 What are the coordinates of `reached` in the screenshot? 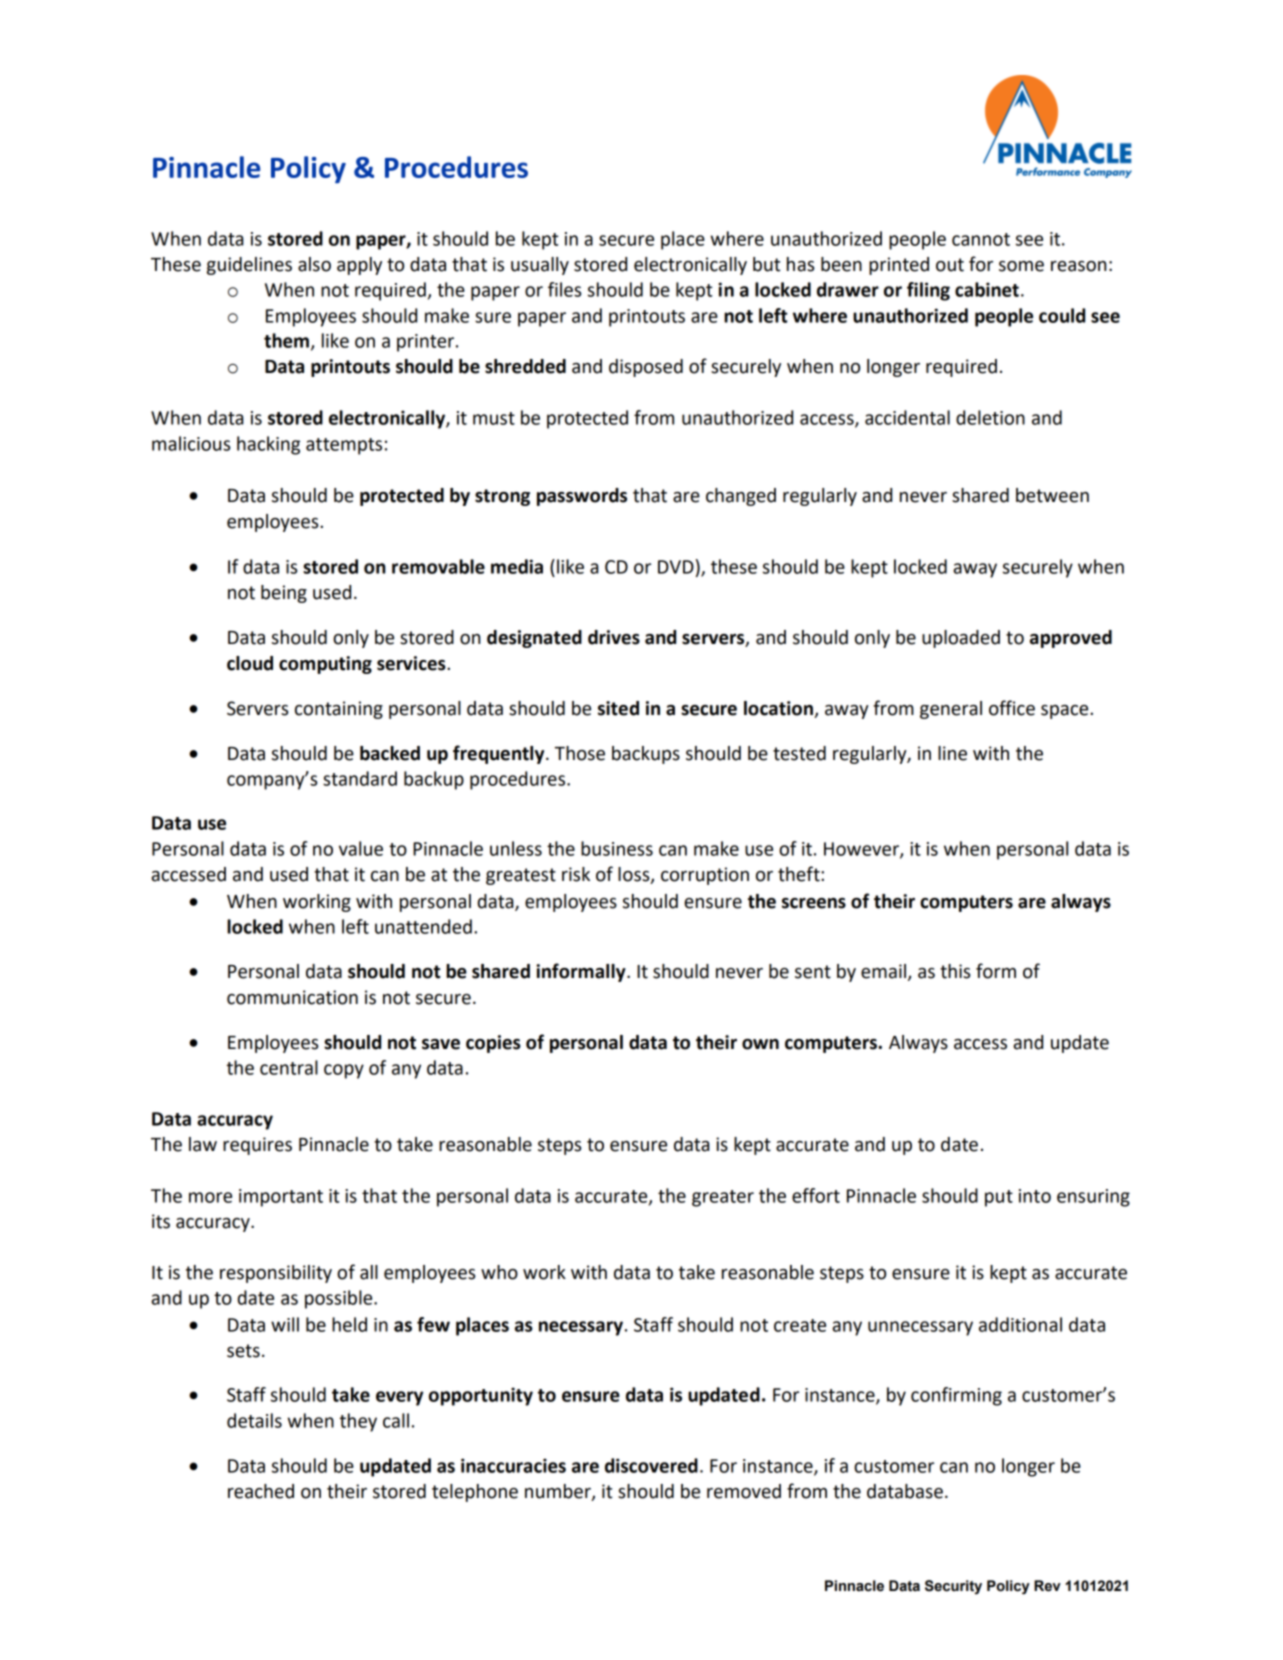 It's located at (261, 1491).
